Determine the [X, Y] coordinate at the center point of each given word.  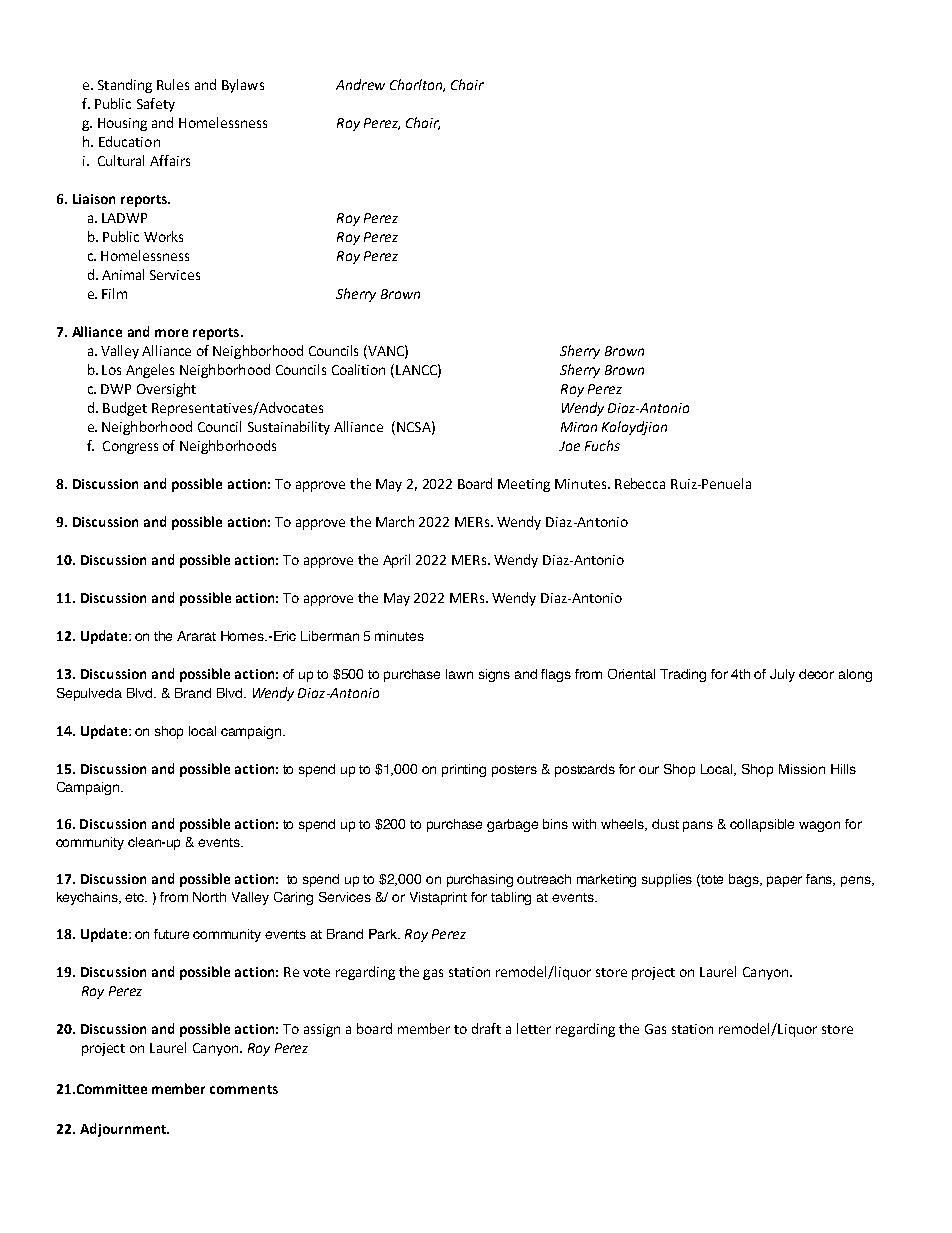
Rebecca [640, 483]
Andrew [360, 84]
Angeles [150, 371]
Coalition [358, 369]
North [209, 897]
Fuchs [602, 445]
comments [244, 1089]
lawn [459, 674]
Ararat [196, 636]
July [782, 675]
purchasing [480, 880]
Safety [156, 105]
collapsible [762, 825]
